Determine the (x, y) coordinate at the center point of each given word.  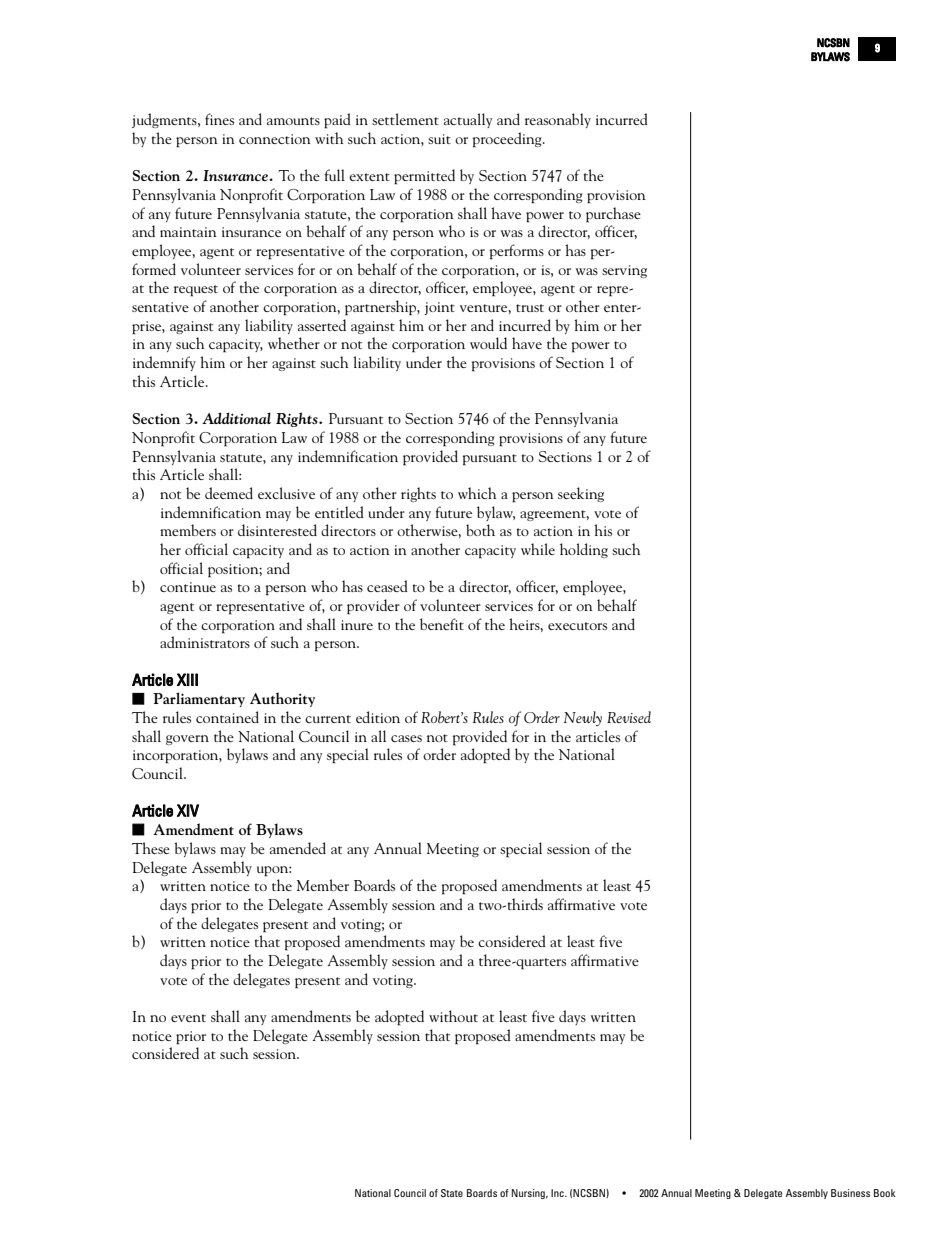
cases (406, 738)
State (452, 1193)
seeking (581, 494)
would (488, 343)
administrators (205, 642)
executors (577, 626)
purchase (613, 215)
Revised (629, 717)
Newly (583, 718)
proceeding (508, 140)
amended (298, 848)
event (188, 1018)
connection (275, 139)
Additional (236, 418)
